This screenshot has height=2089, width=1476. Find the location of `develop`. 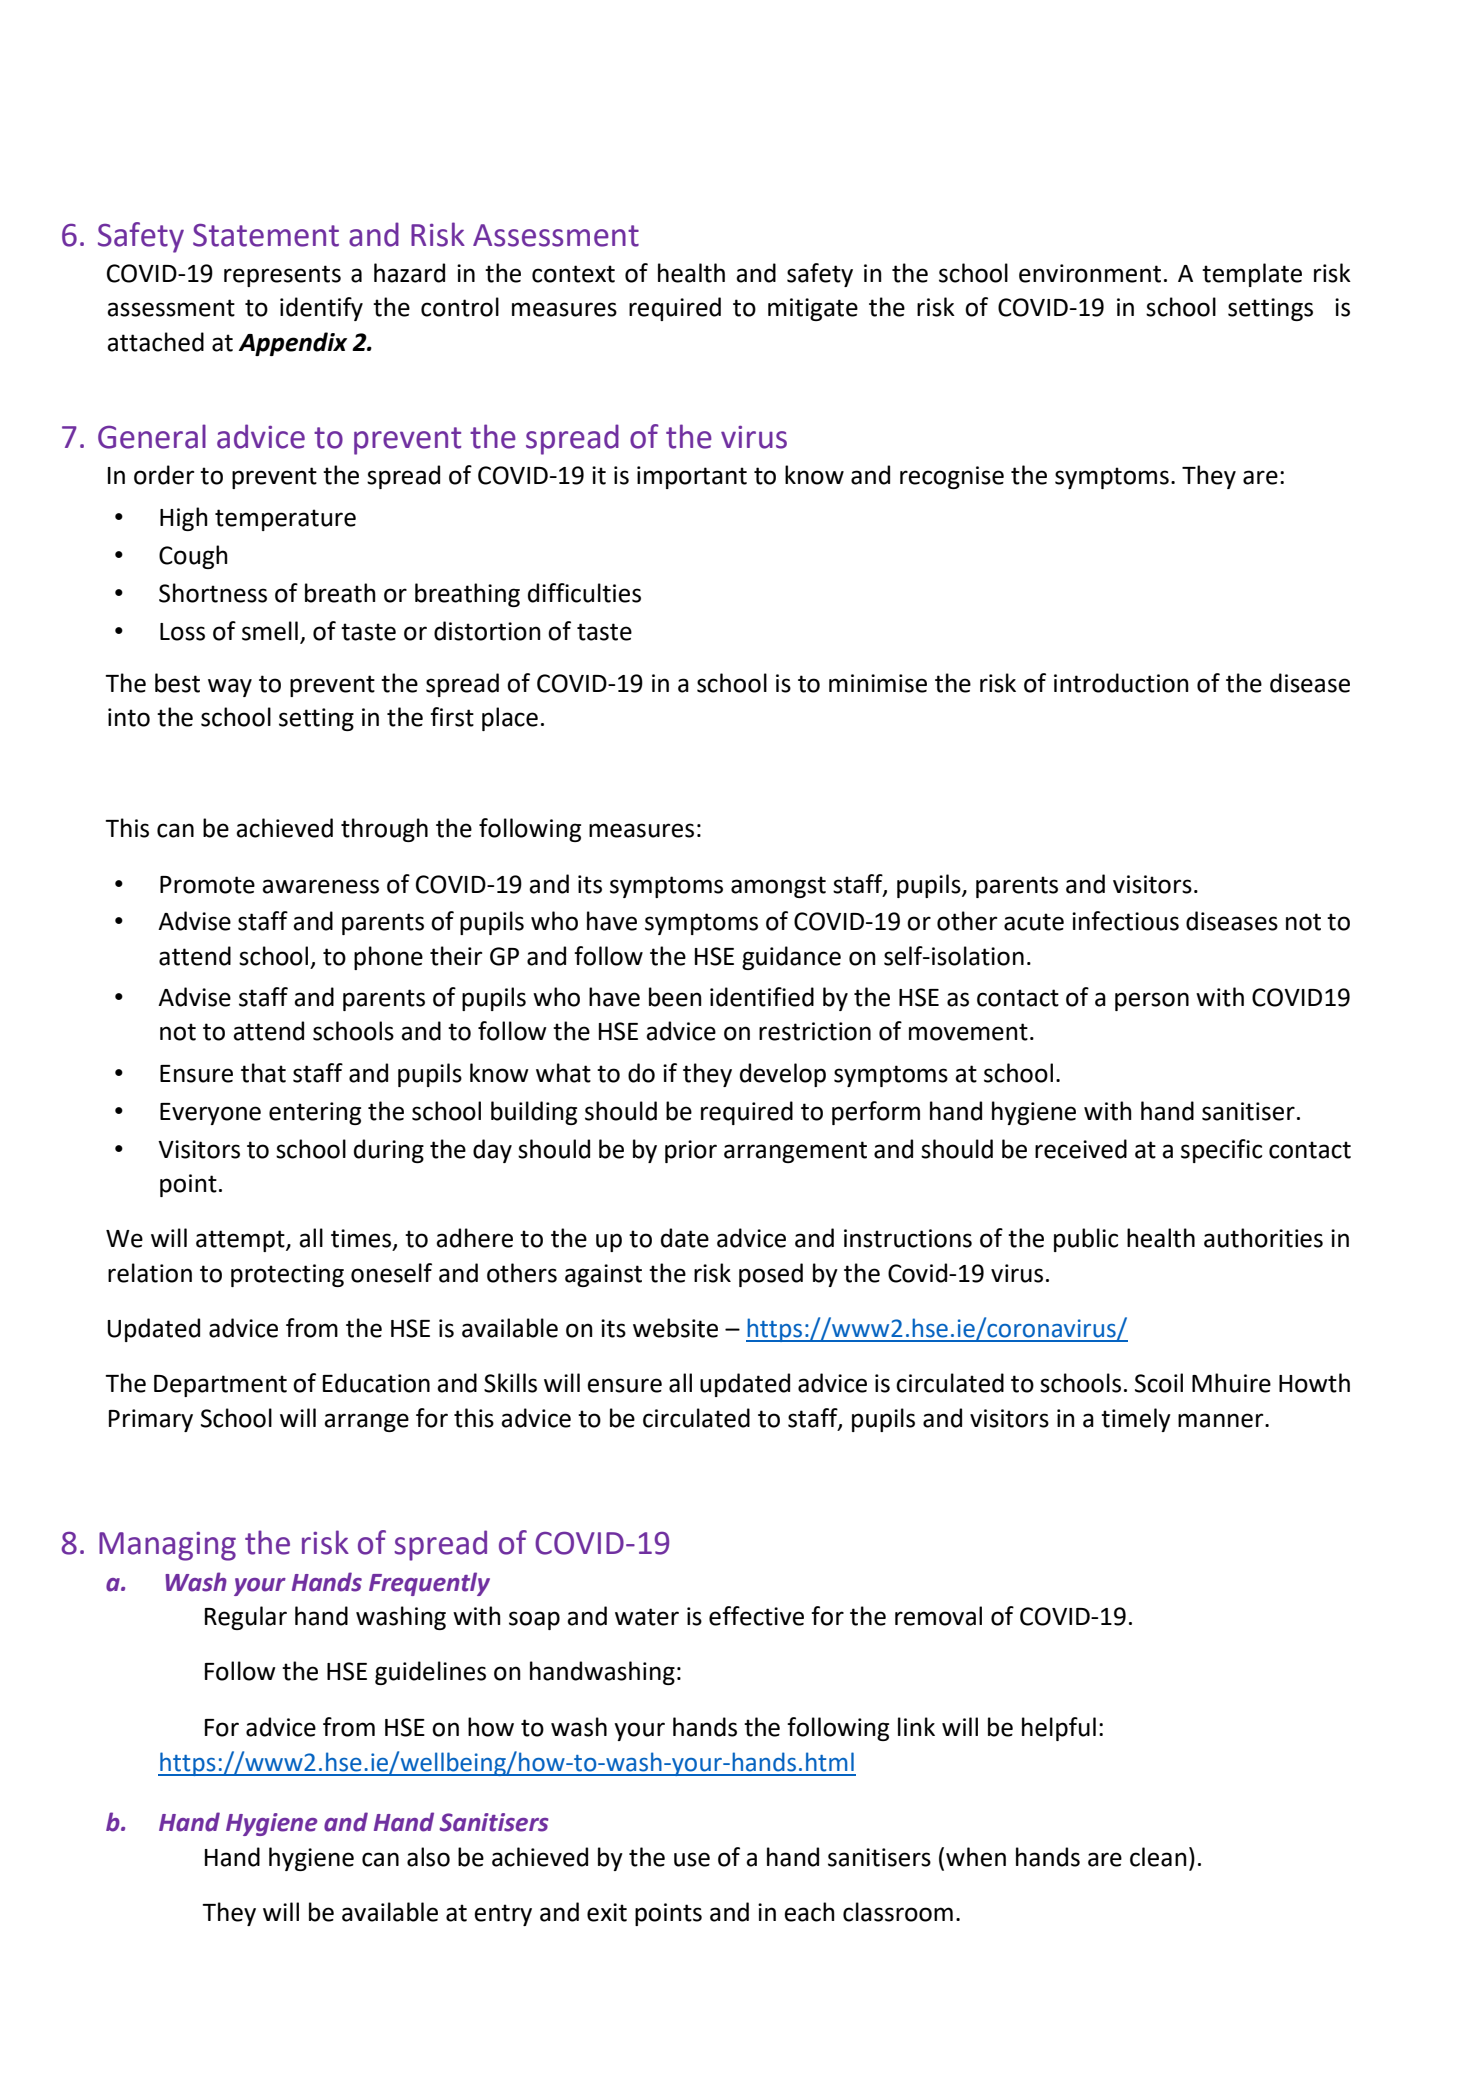

develop is located at coordinates (783, 1075).
